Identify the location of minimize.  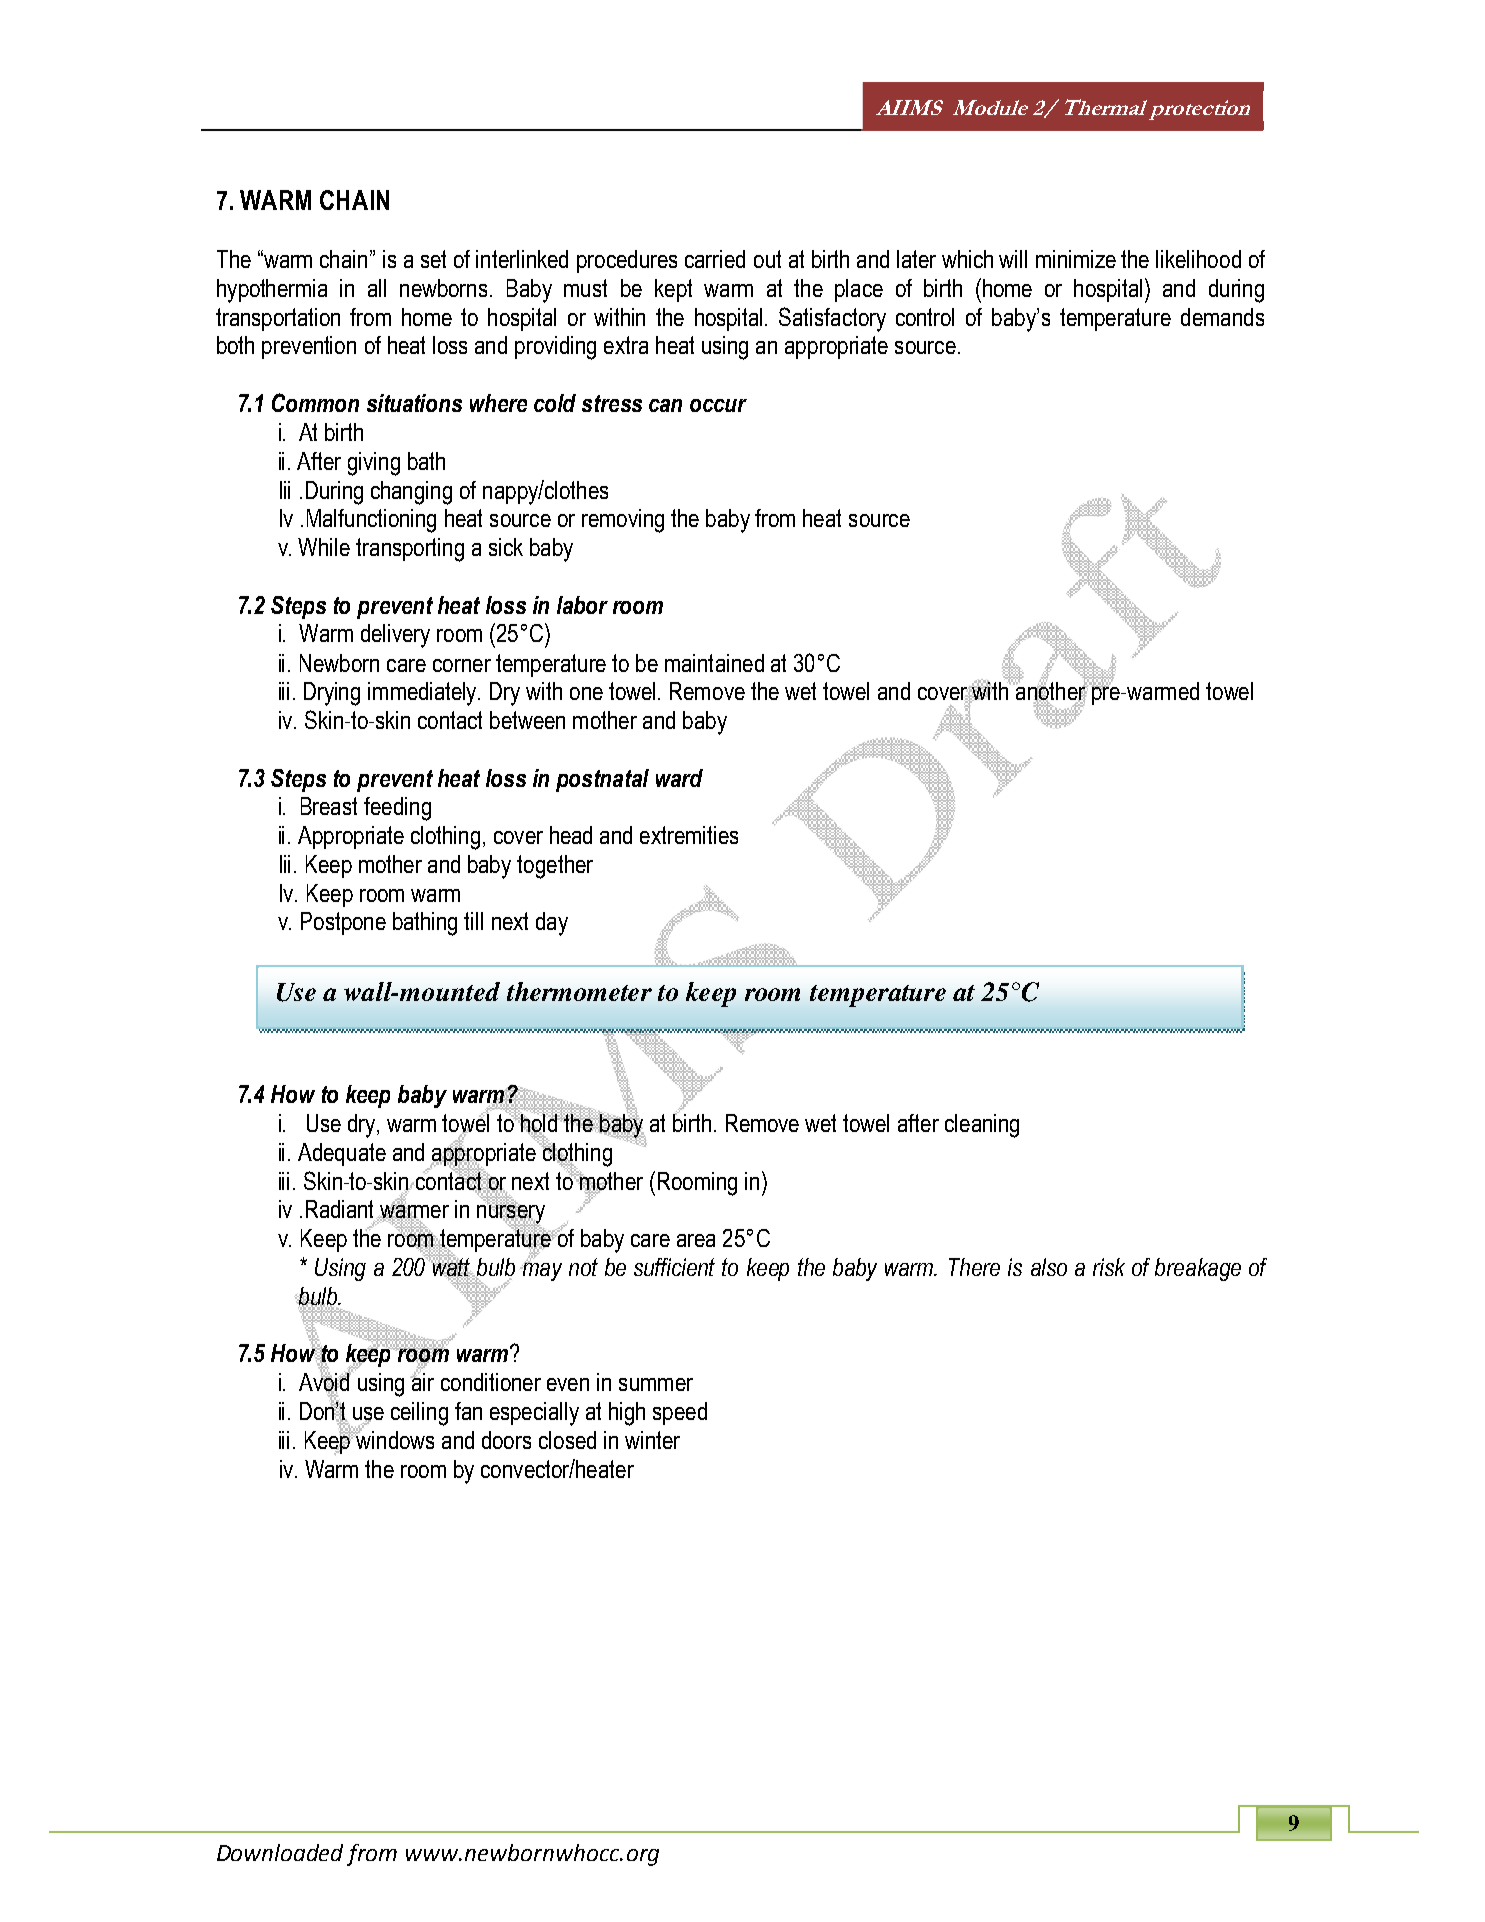
(1076, 259).
